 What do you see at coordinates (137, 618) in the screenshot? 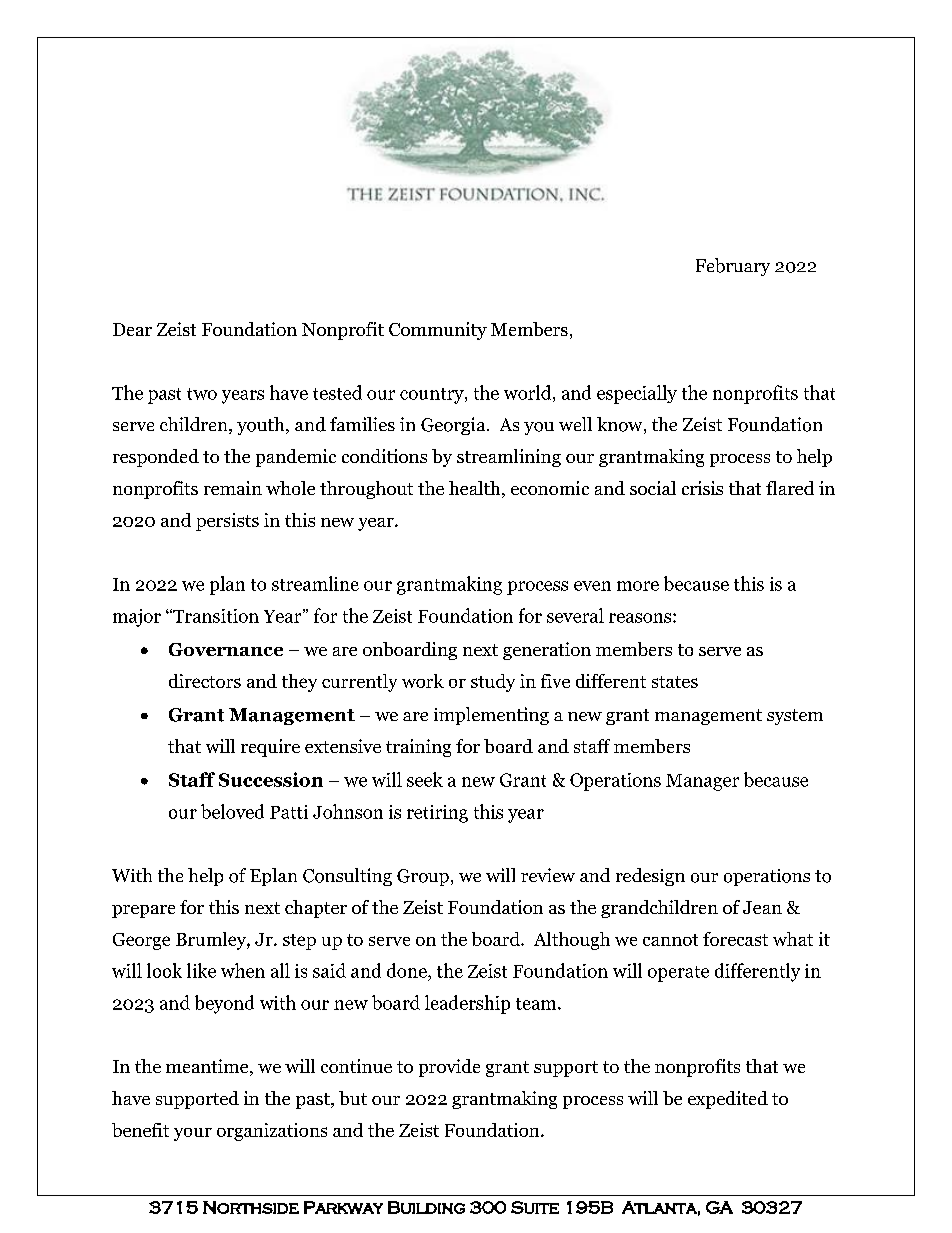
I see `major` at bounding box center [137, 618].
